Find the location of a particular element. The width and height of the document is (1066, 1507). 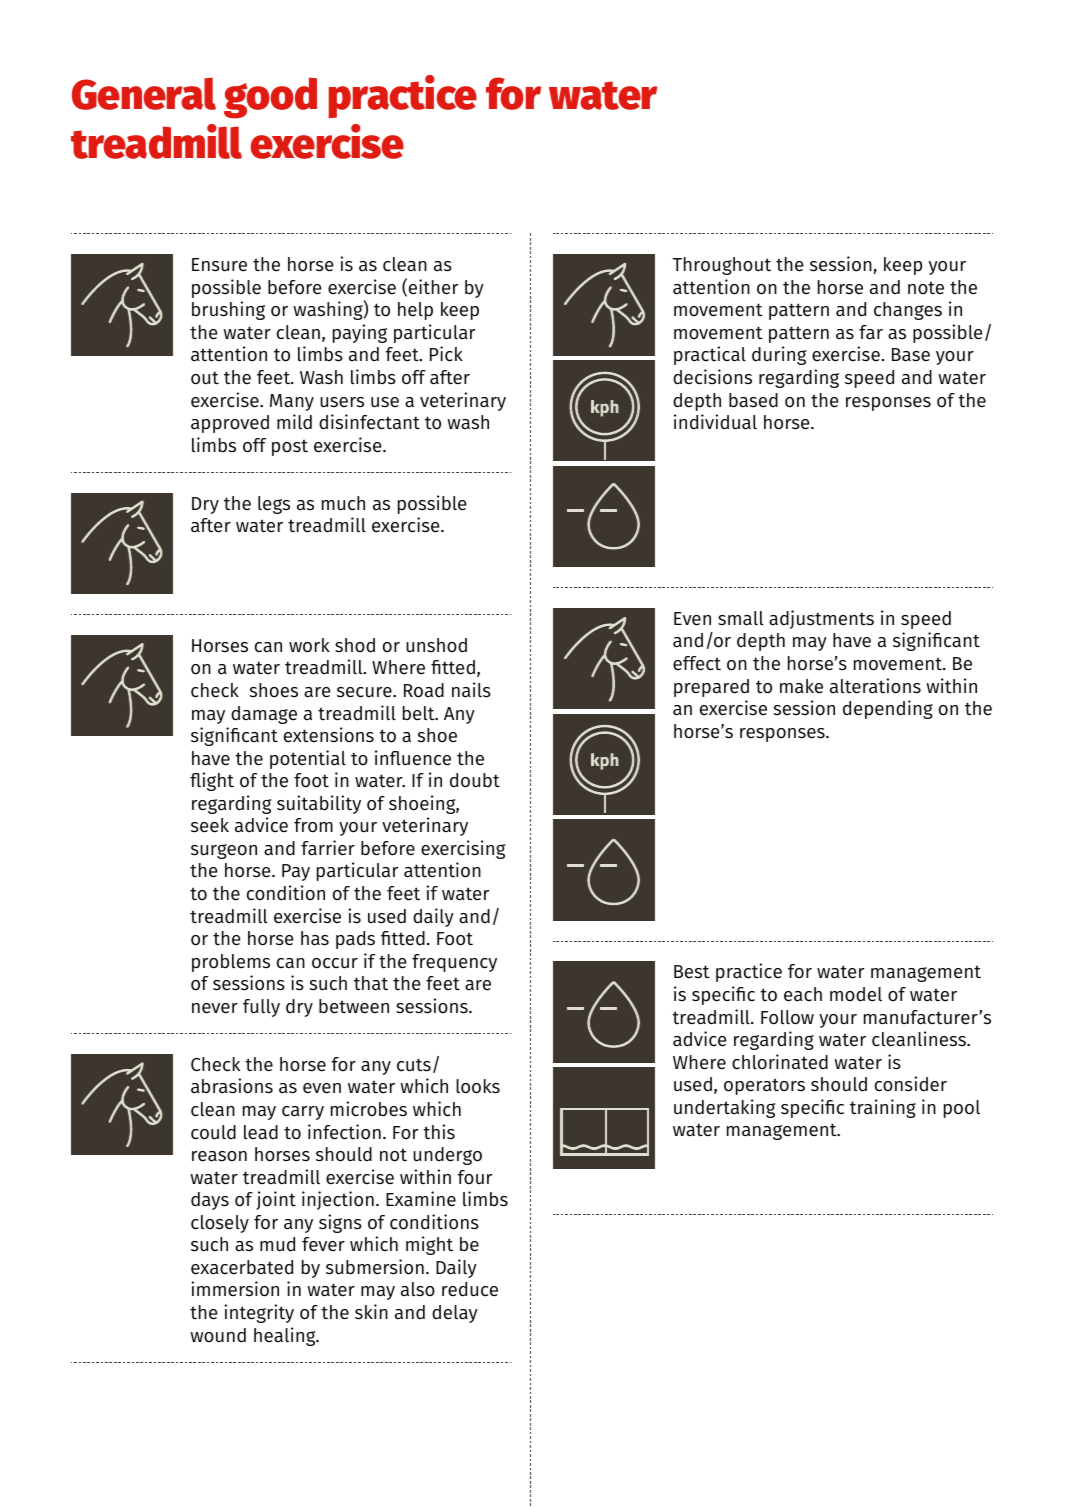

approved is located at coordinates (230, 424).
